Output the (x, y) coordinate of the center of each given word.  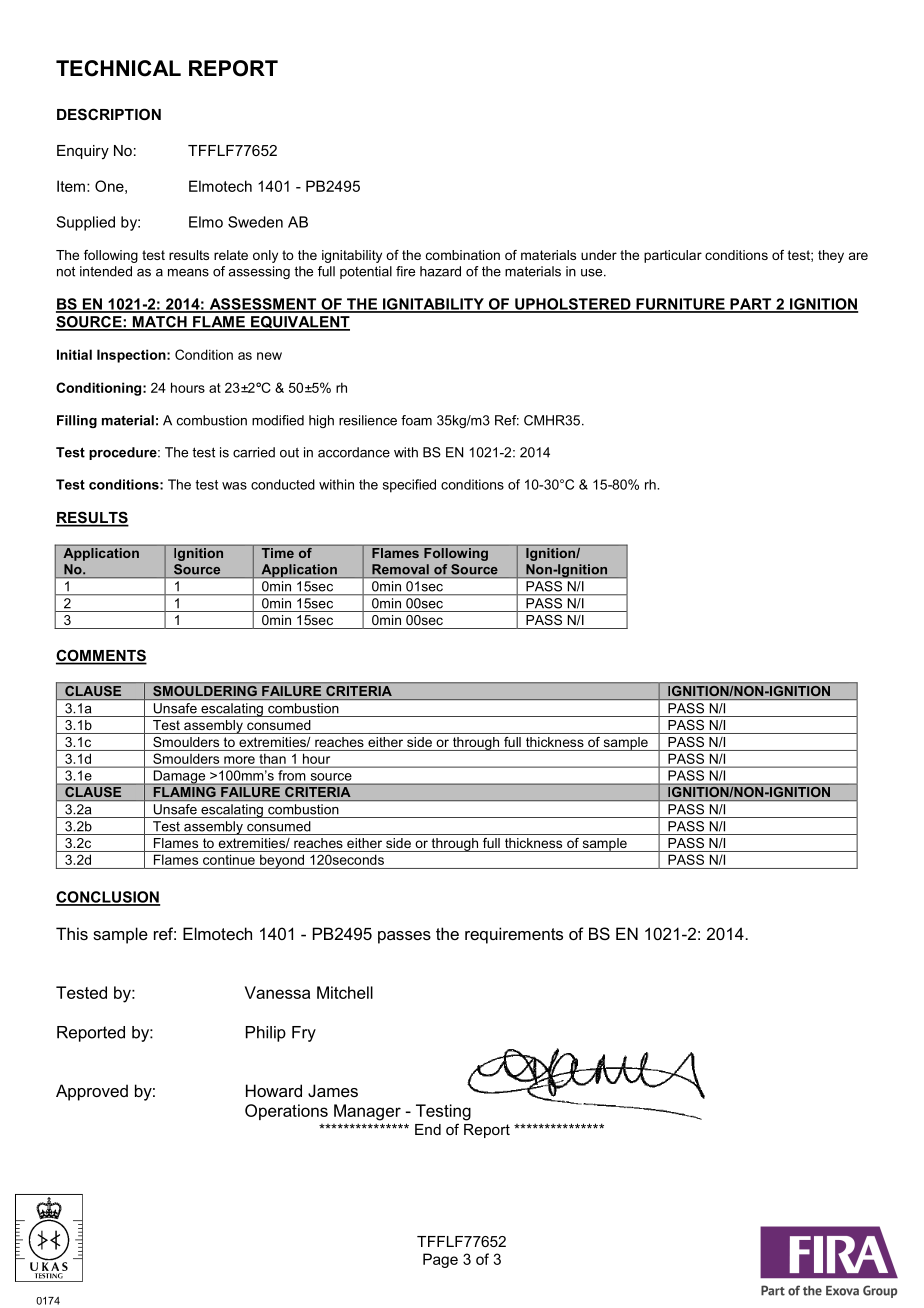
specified (409, 486)
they (831, 256)
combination (463, 255)
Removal (400, 569)
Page (440, 1260)
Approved (92, 1092)
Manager (367, 1112)
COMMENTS (101, 656)
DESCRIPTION (109, 114)
